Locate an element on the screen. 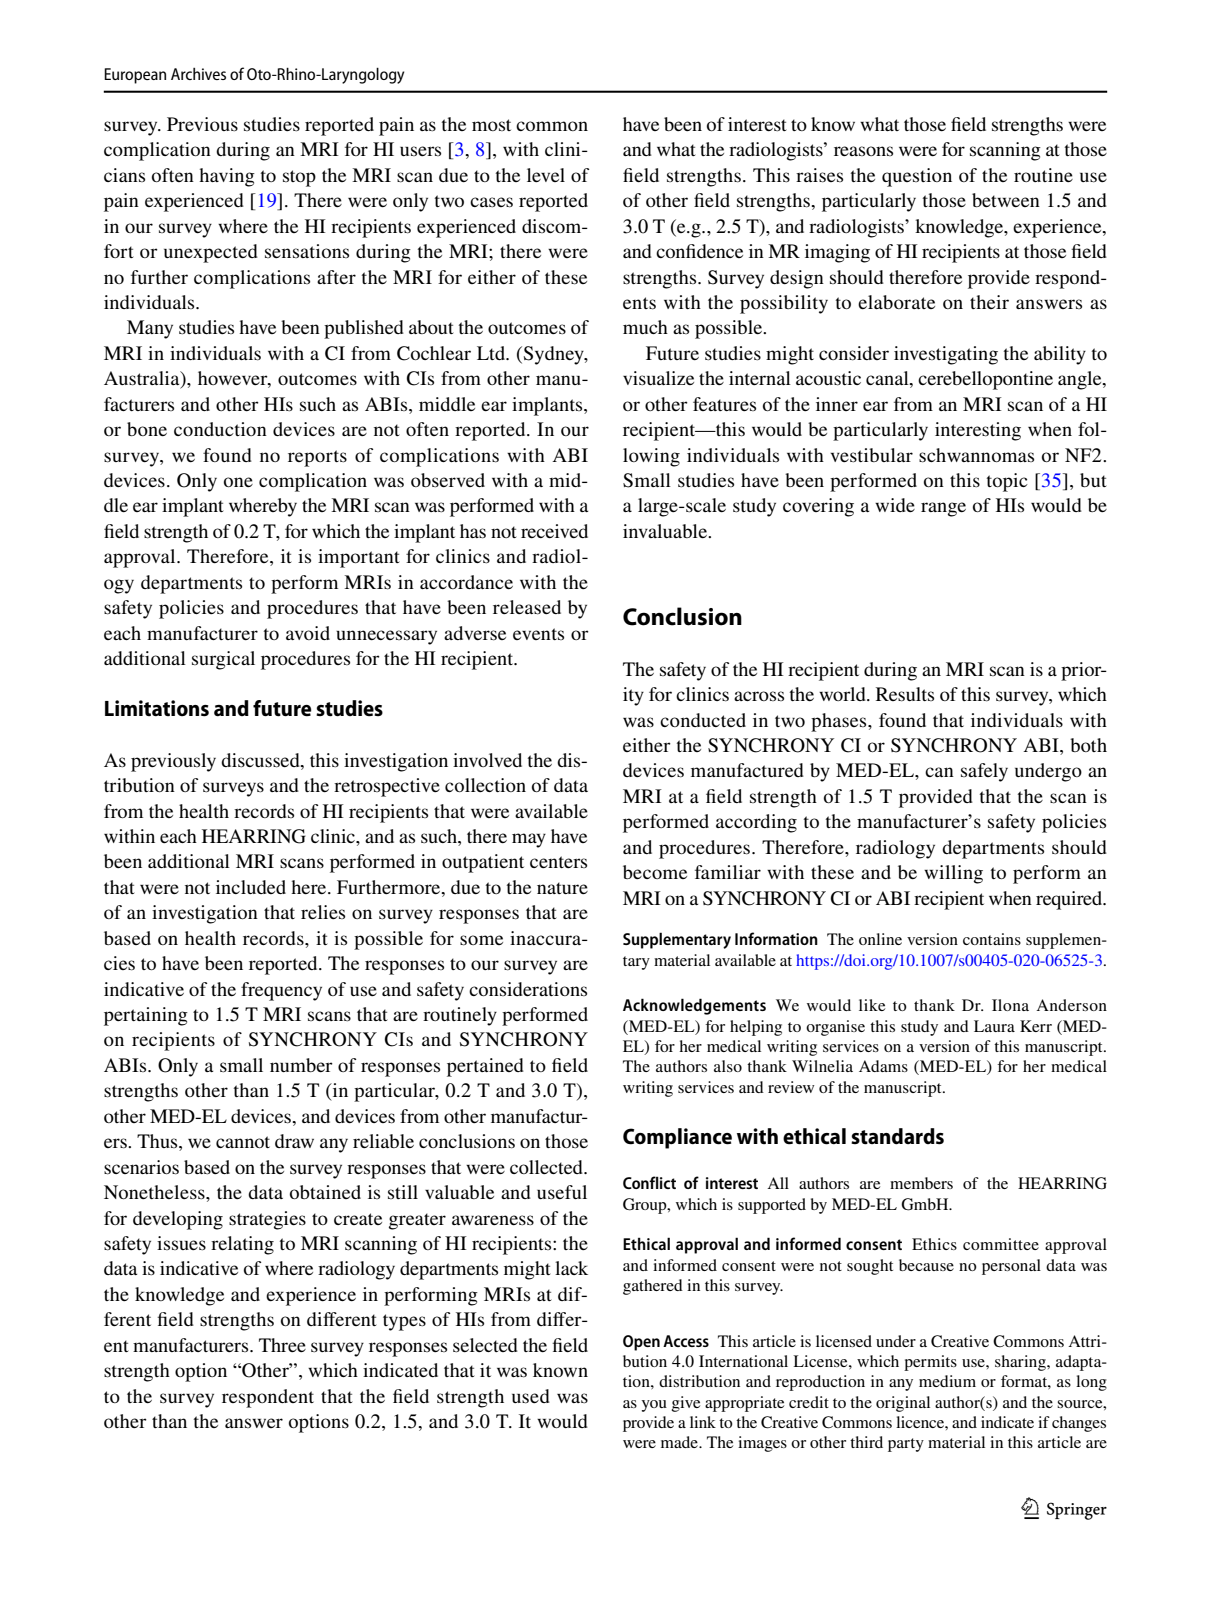 This screenshot has height=1609, width=1211. range is located at coordinates (943, 509).
